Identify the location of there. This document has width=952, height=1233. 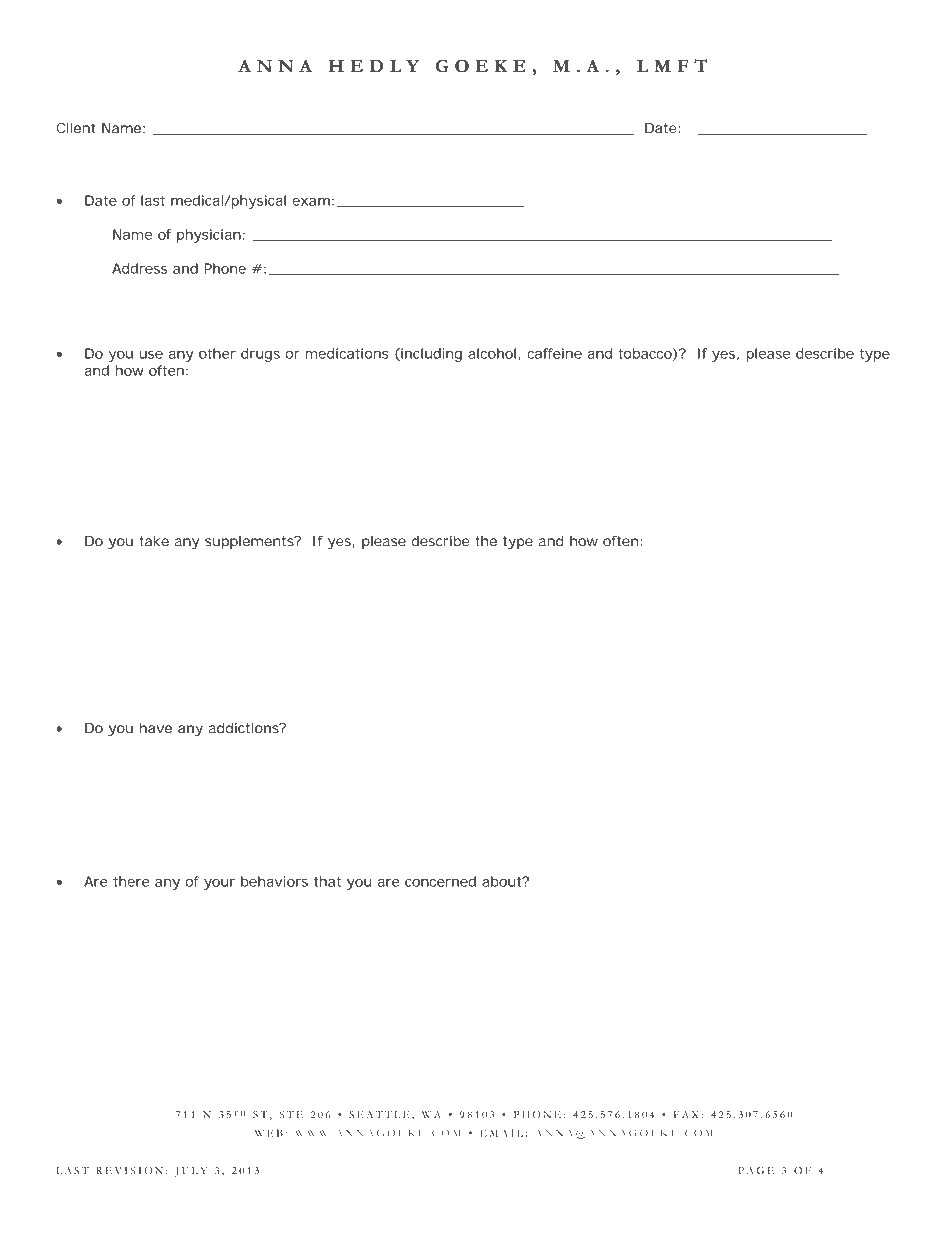
(131, 881).
